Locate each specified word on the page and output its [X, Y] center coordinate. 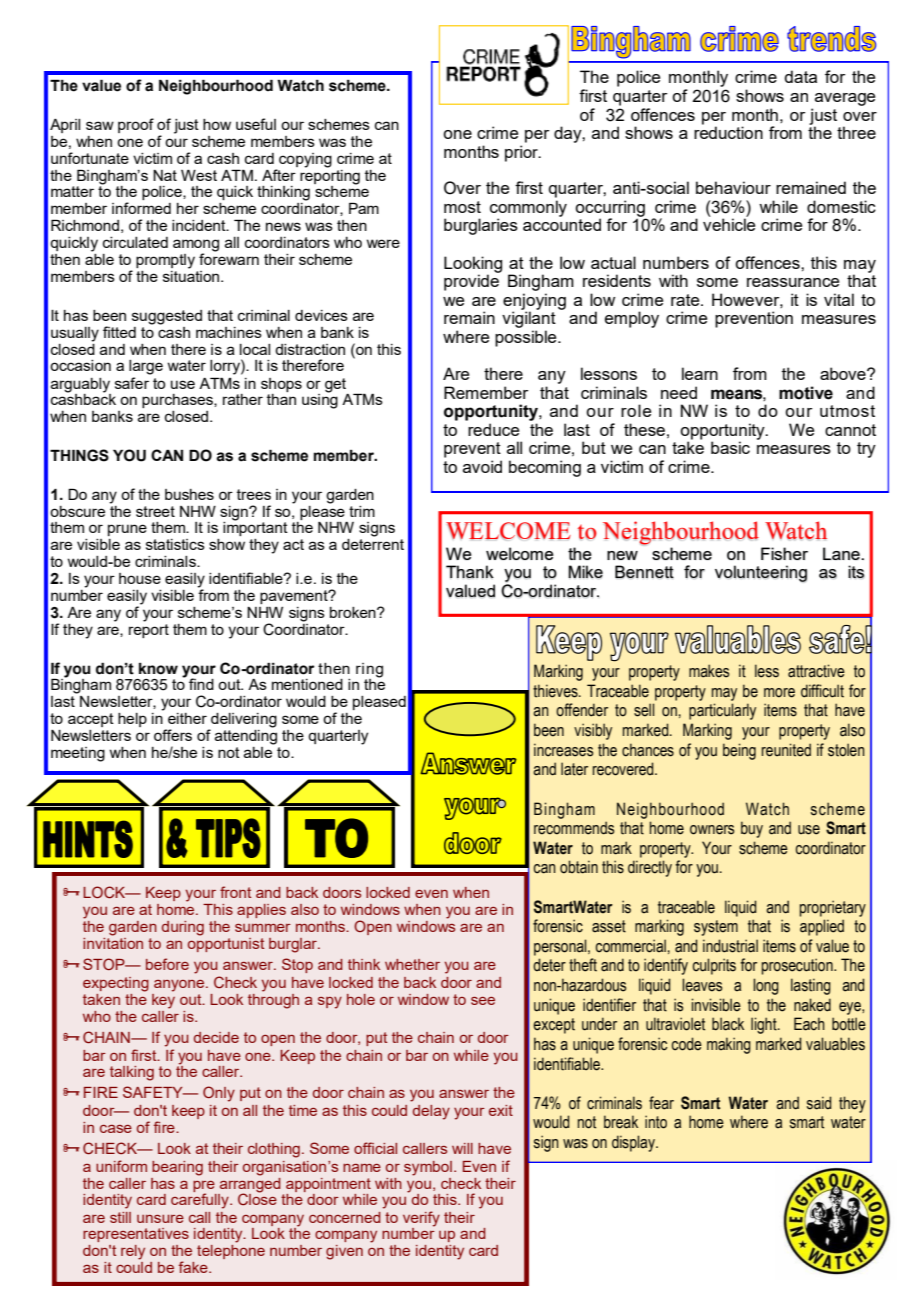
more [779, 693]
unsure [160, 1218]
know [158, 669]
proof [136, 125]
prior [522, 153]
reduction [728, 131]
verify [421, 1219]
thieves [556, 691]
